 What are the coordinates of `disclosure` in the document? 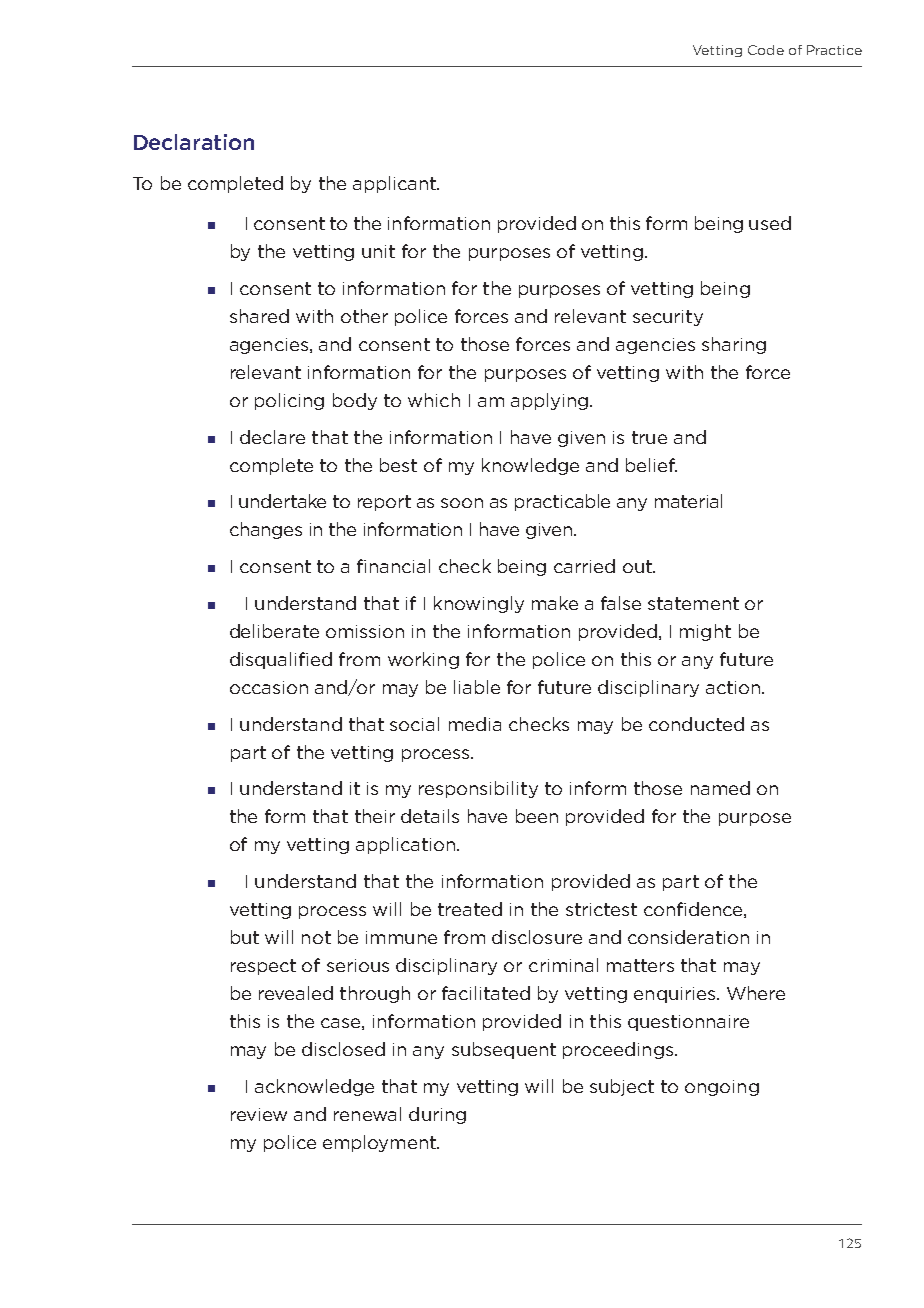 It's located at (537, 937).
